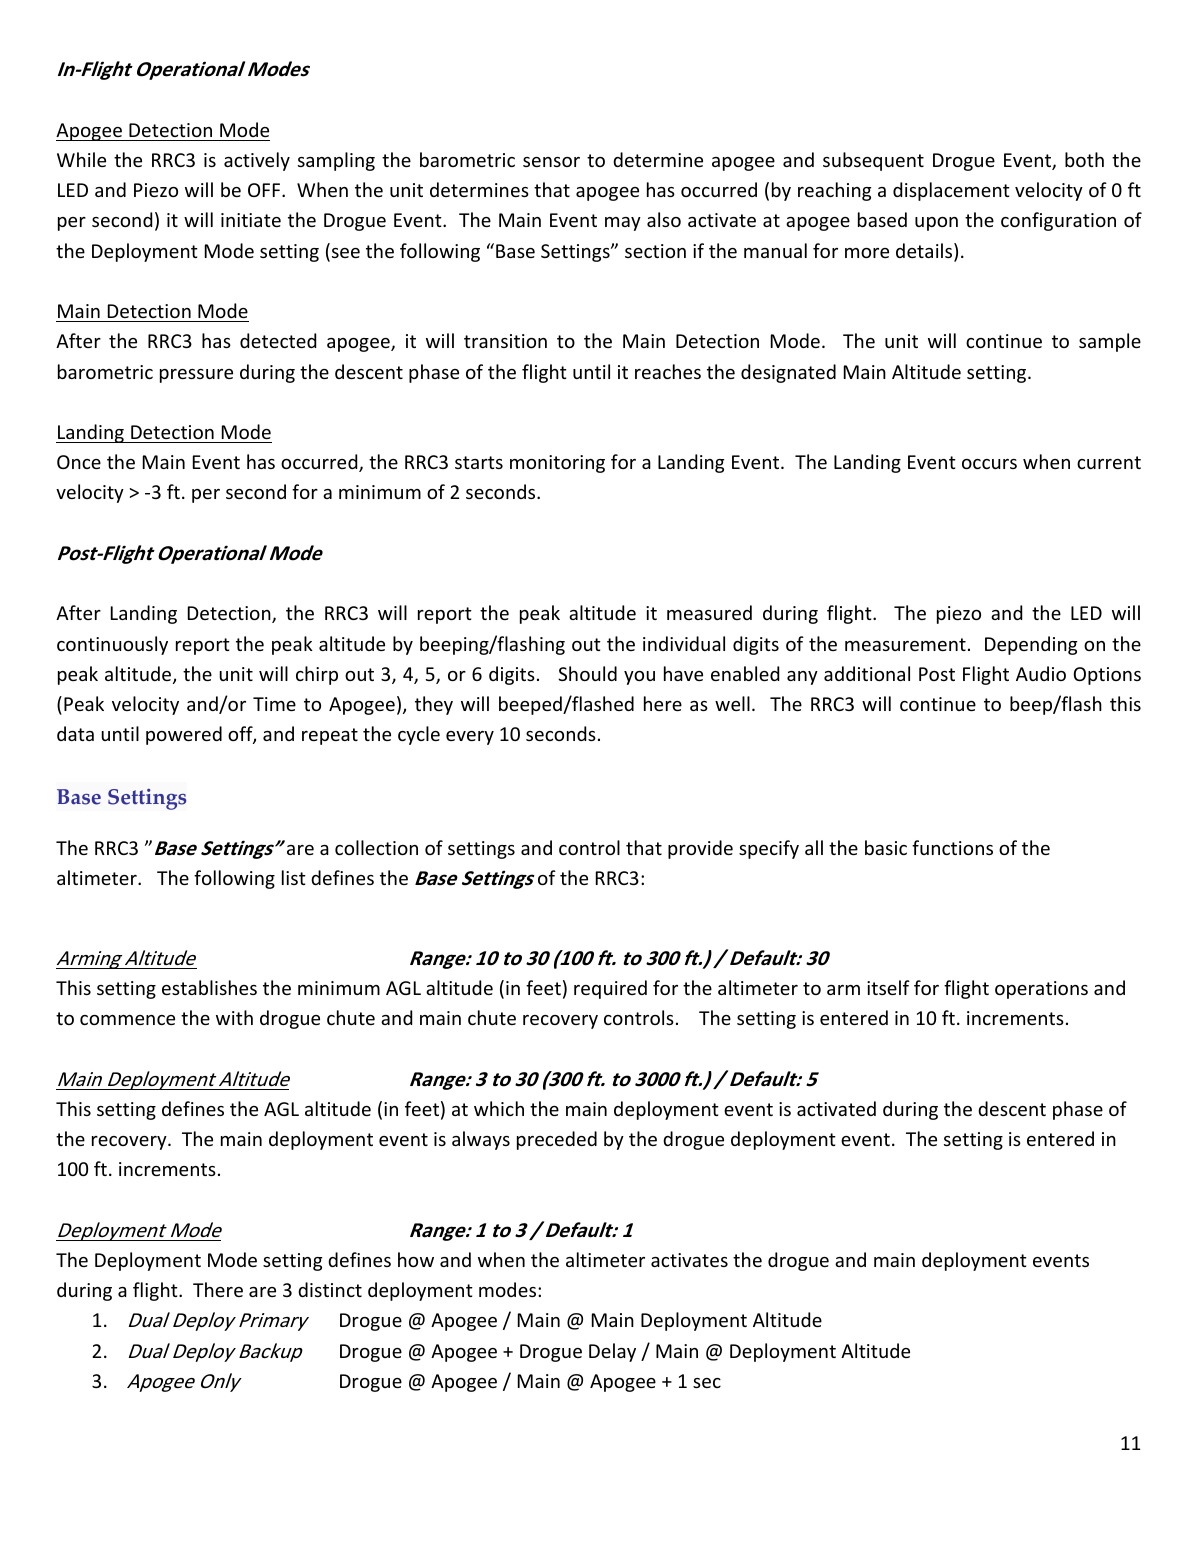  Describe the element at coordinates (623, 224) in the page. I see `may` at that location.
